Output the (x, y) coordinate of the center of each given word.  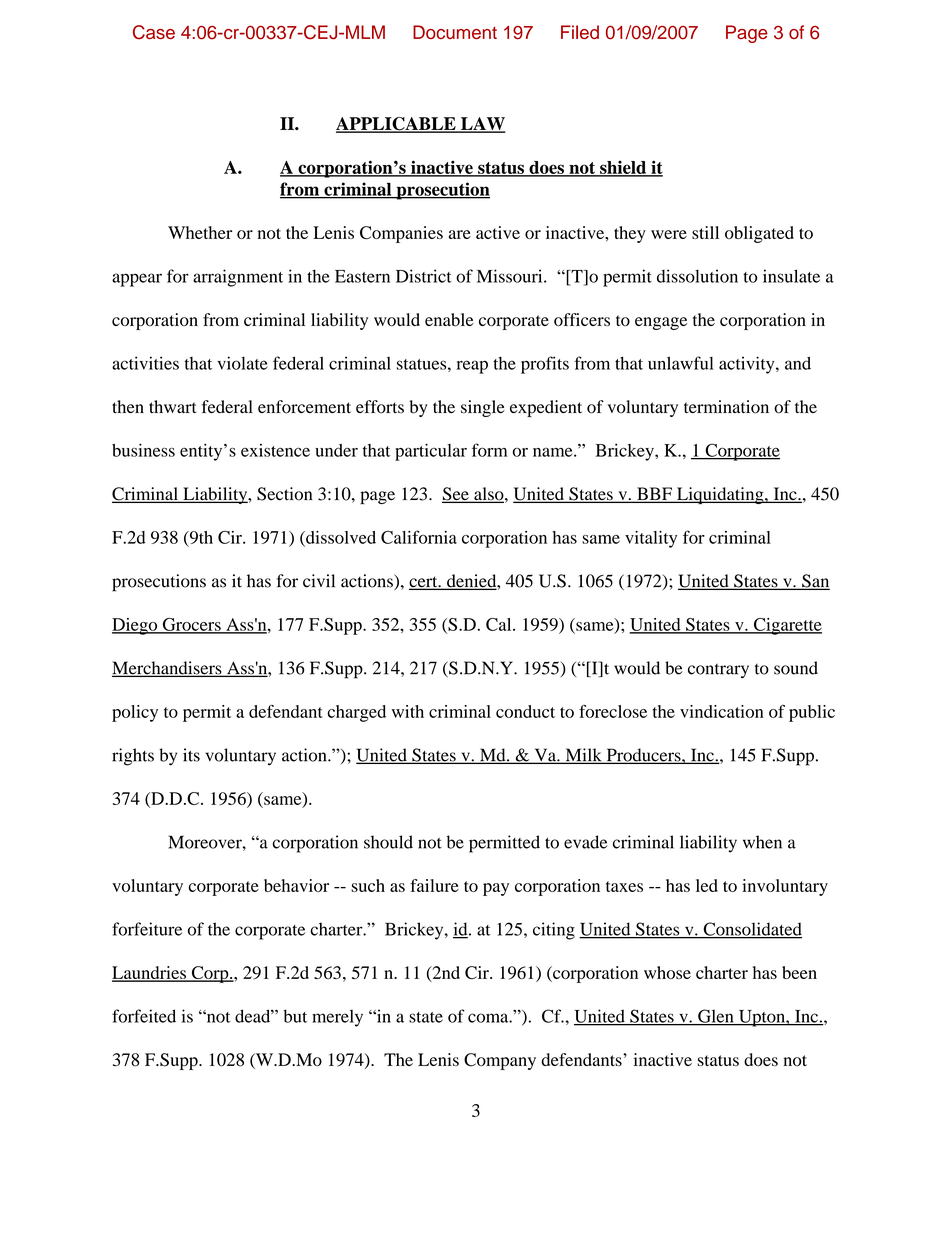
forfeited (144, 1016)
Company (500, 1061)
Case (154, 32)
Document (455, 32)
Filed (580, 32)
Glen (716, 1017)
